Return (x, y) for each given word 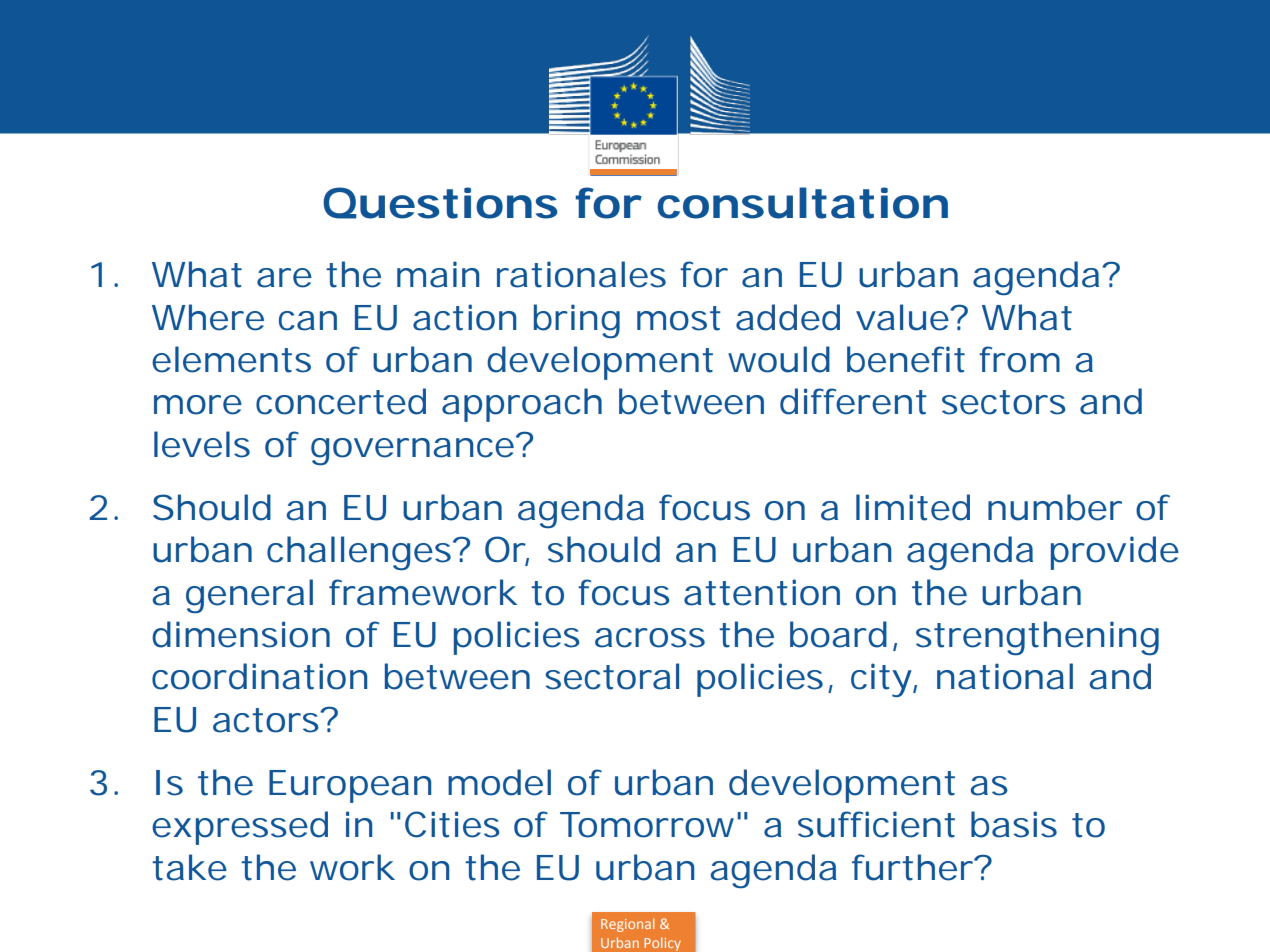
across (650, 638)
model (499, 782)
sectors (1004, 402)
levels (202, 444)
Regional (627, 925)
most (679, 318)
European (350, 786)
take (189, 867)
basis (1014, 824)
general (249, 596)
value (902, 317)
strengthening (1037, 638)
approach (522, 405)
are (284, 278)
